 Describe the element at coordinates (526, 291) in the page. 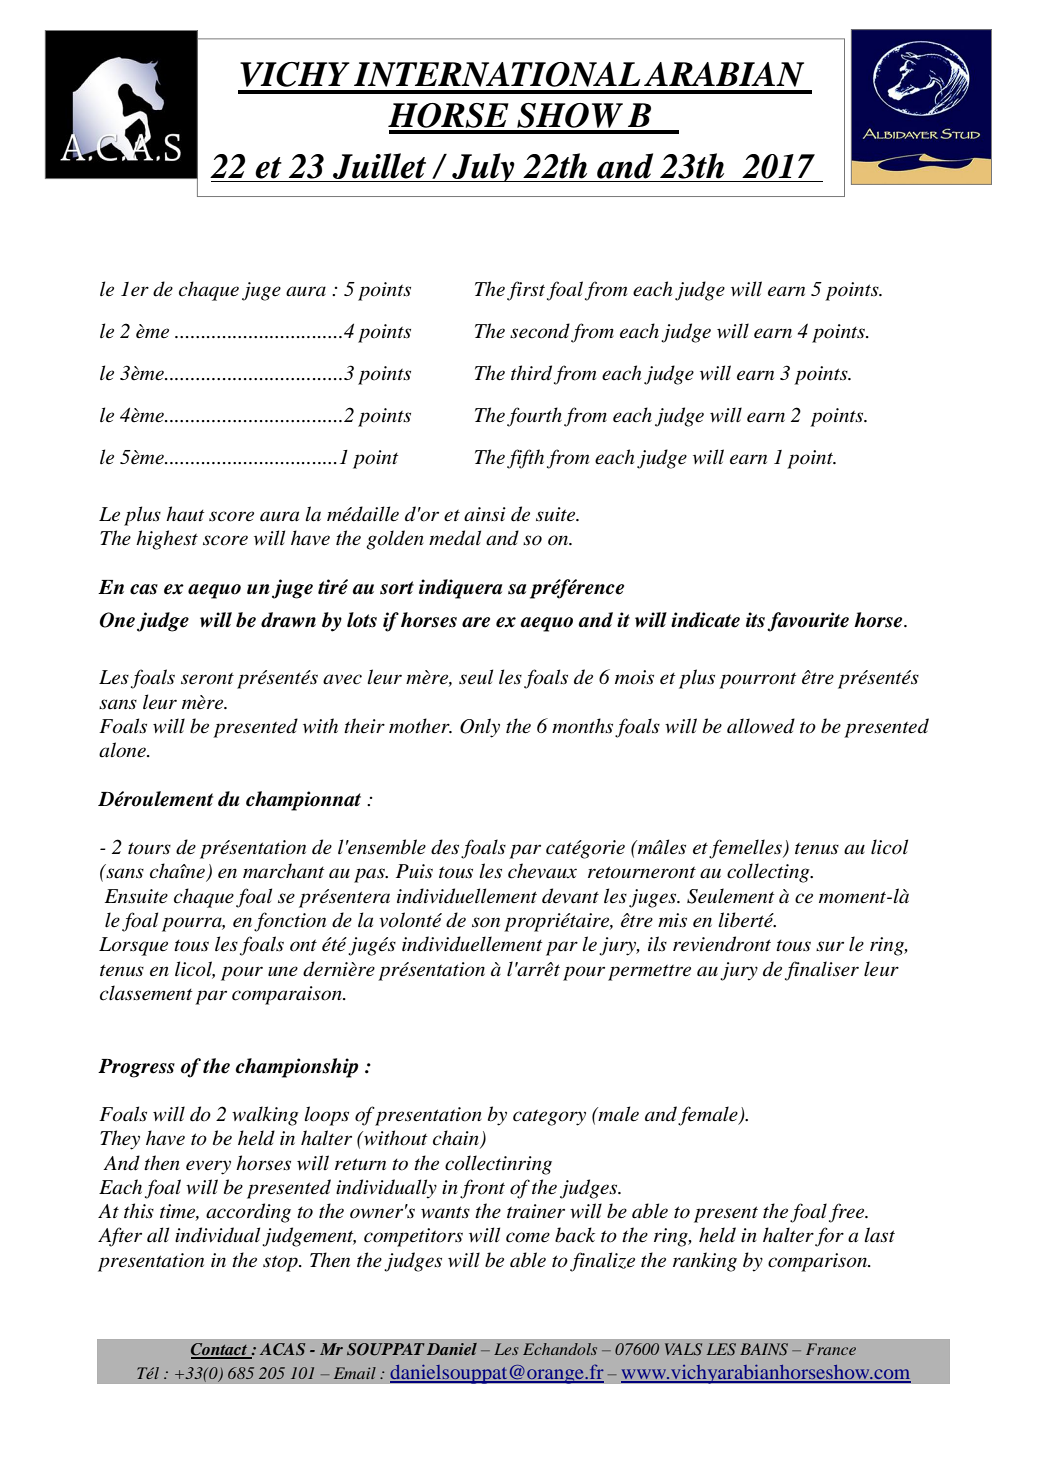

I see `first` at that location.
